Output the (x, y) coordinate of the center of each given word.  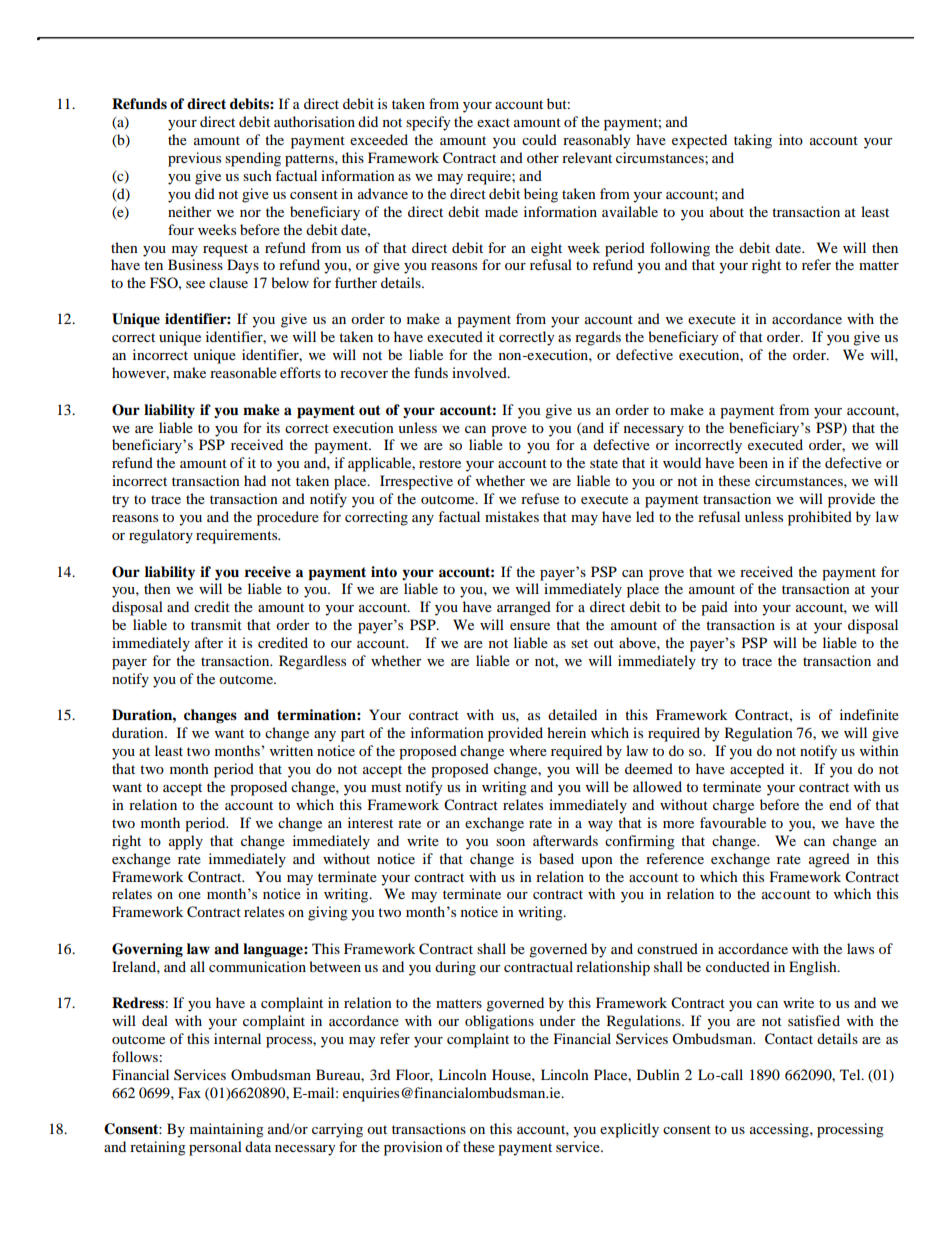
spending (253, 159)
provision (413, 1148)
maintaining (227, 1130)
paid (714, 608)
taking (753, 141)
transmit (216, 624)
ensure (530, 626)
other (543, 157)
